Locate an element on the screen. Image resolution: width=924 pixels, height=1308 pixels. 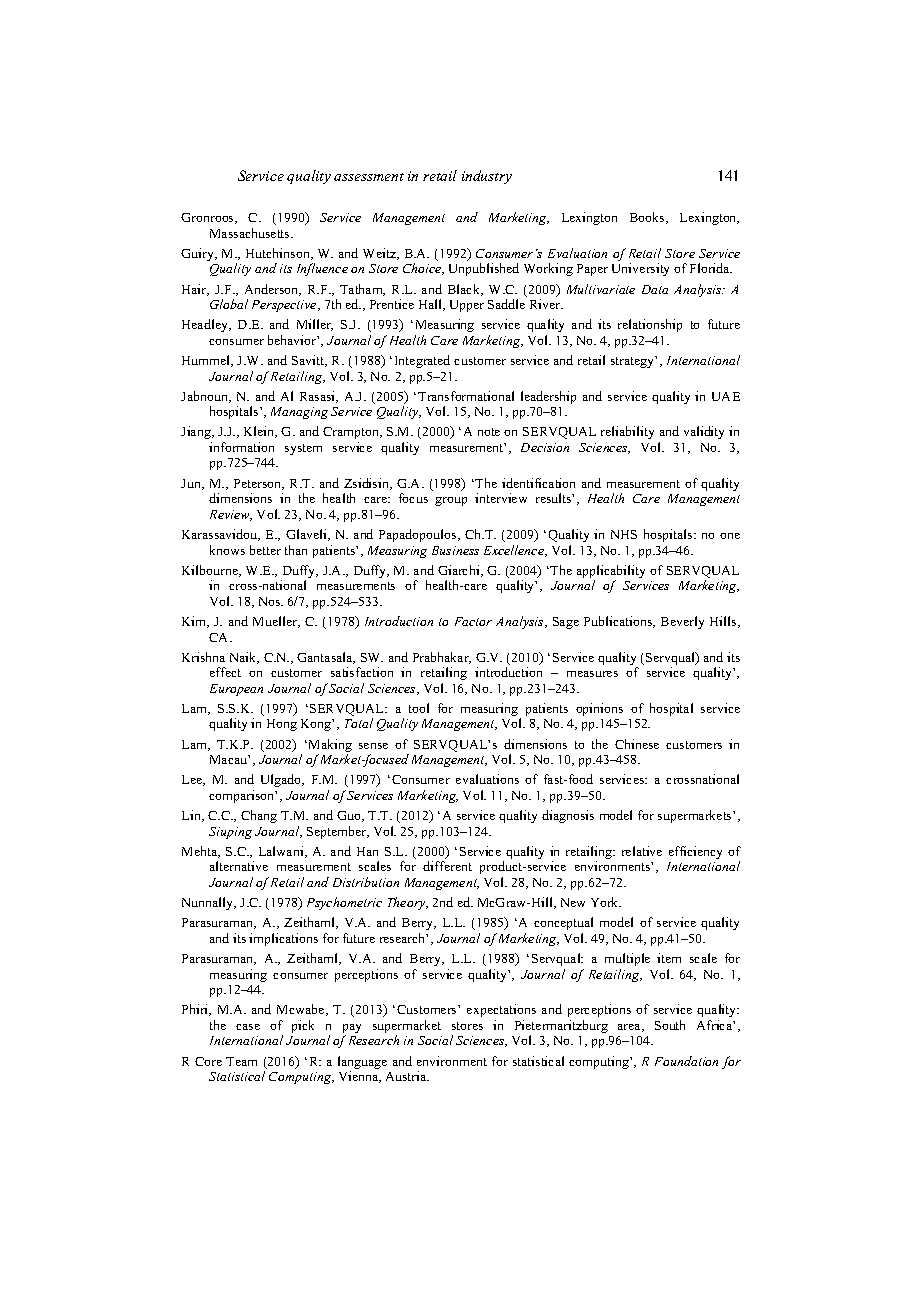
Team is located at coordinates (241, 1061).
